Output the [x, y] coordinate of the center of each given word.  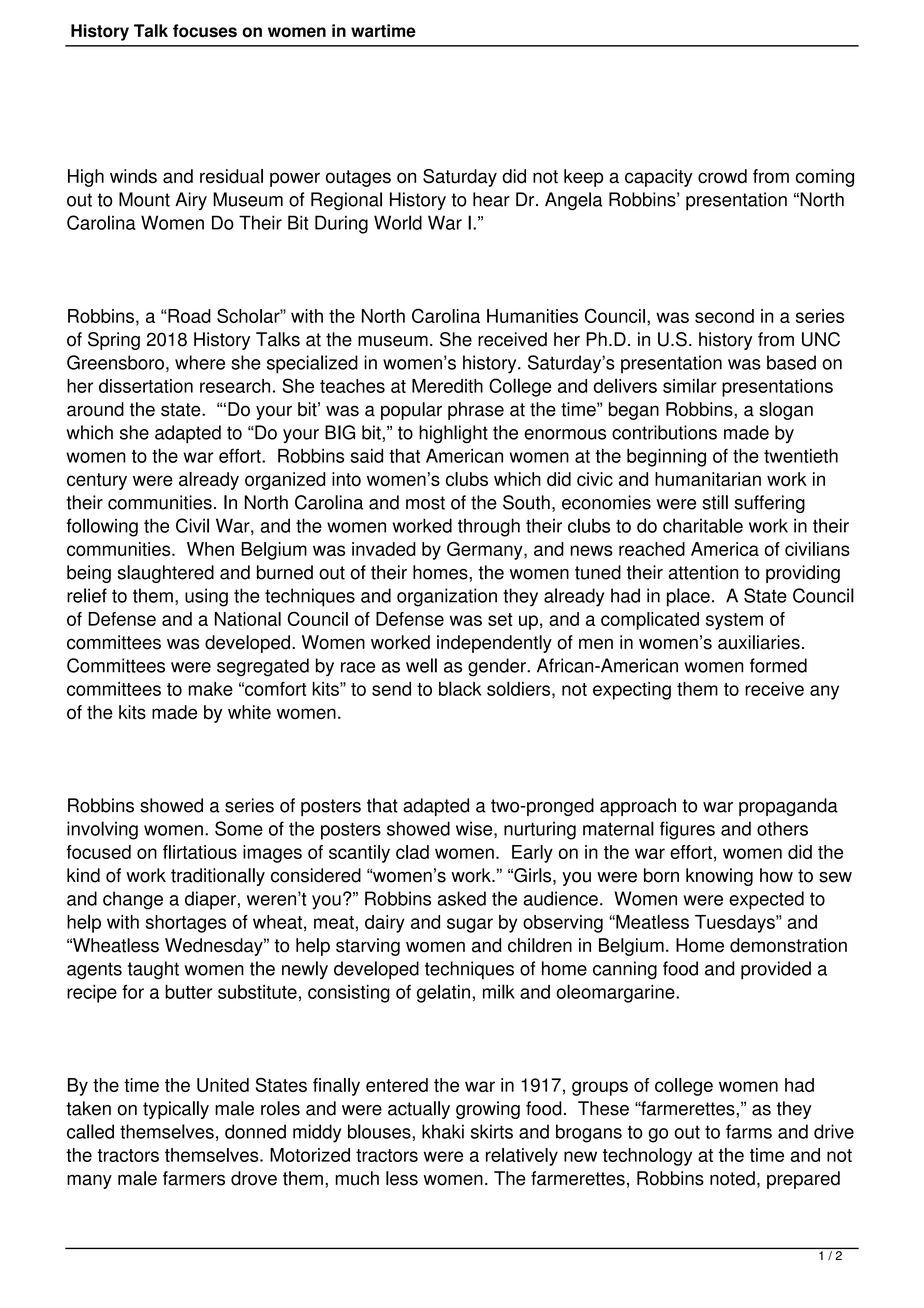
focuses [205, 31]
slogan [786, 411]
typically [176, 1110]
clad [412, 852]
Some [239, 828]
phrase [476, 411]
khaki [443, 1131]
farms [749, 1131]
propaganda [788, 807]
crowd [722, 176]
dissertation [146, 386]
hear [491, 199]
